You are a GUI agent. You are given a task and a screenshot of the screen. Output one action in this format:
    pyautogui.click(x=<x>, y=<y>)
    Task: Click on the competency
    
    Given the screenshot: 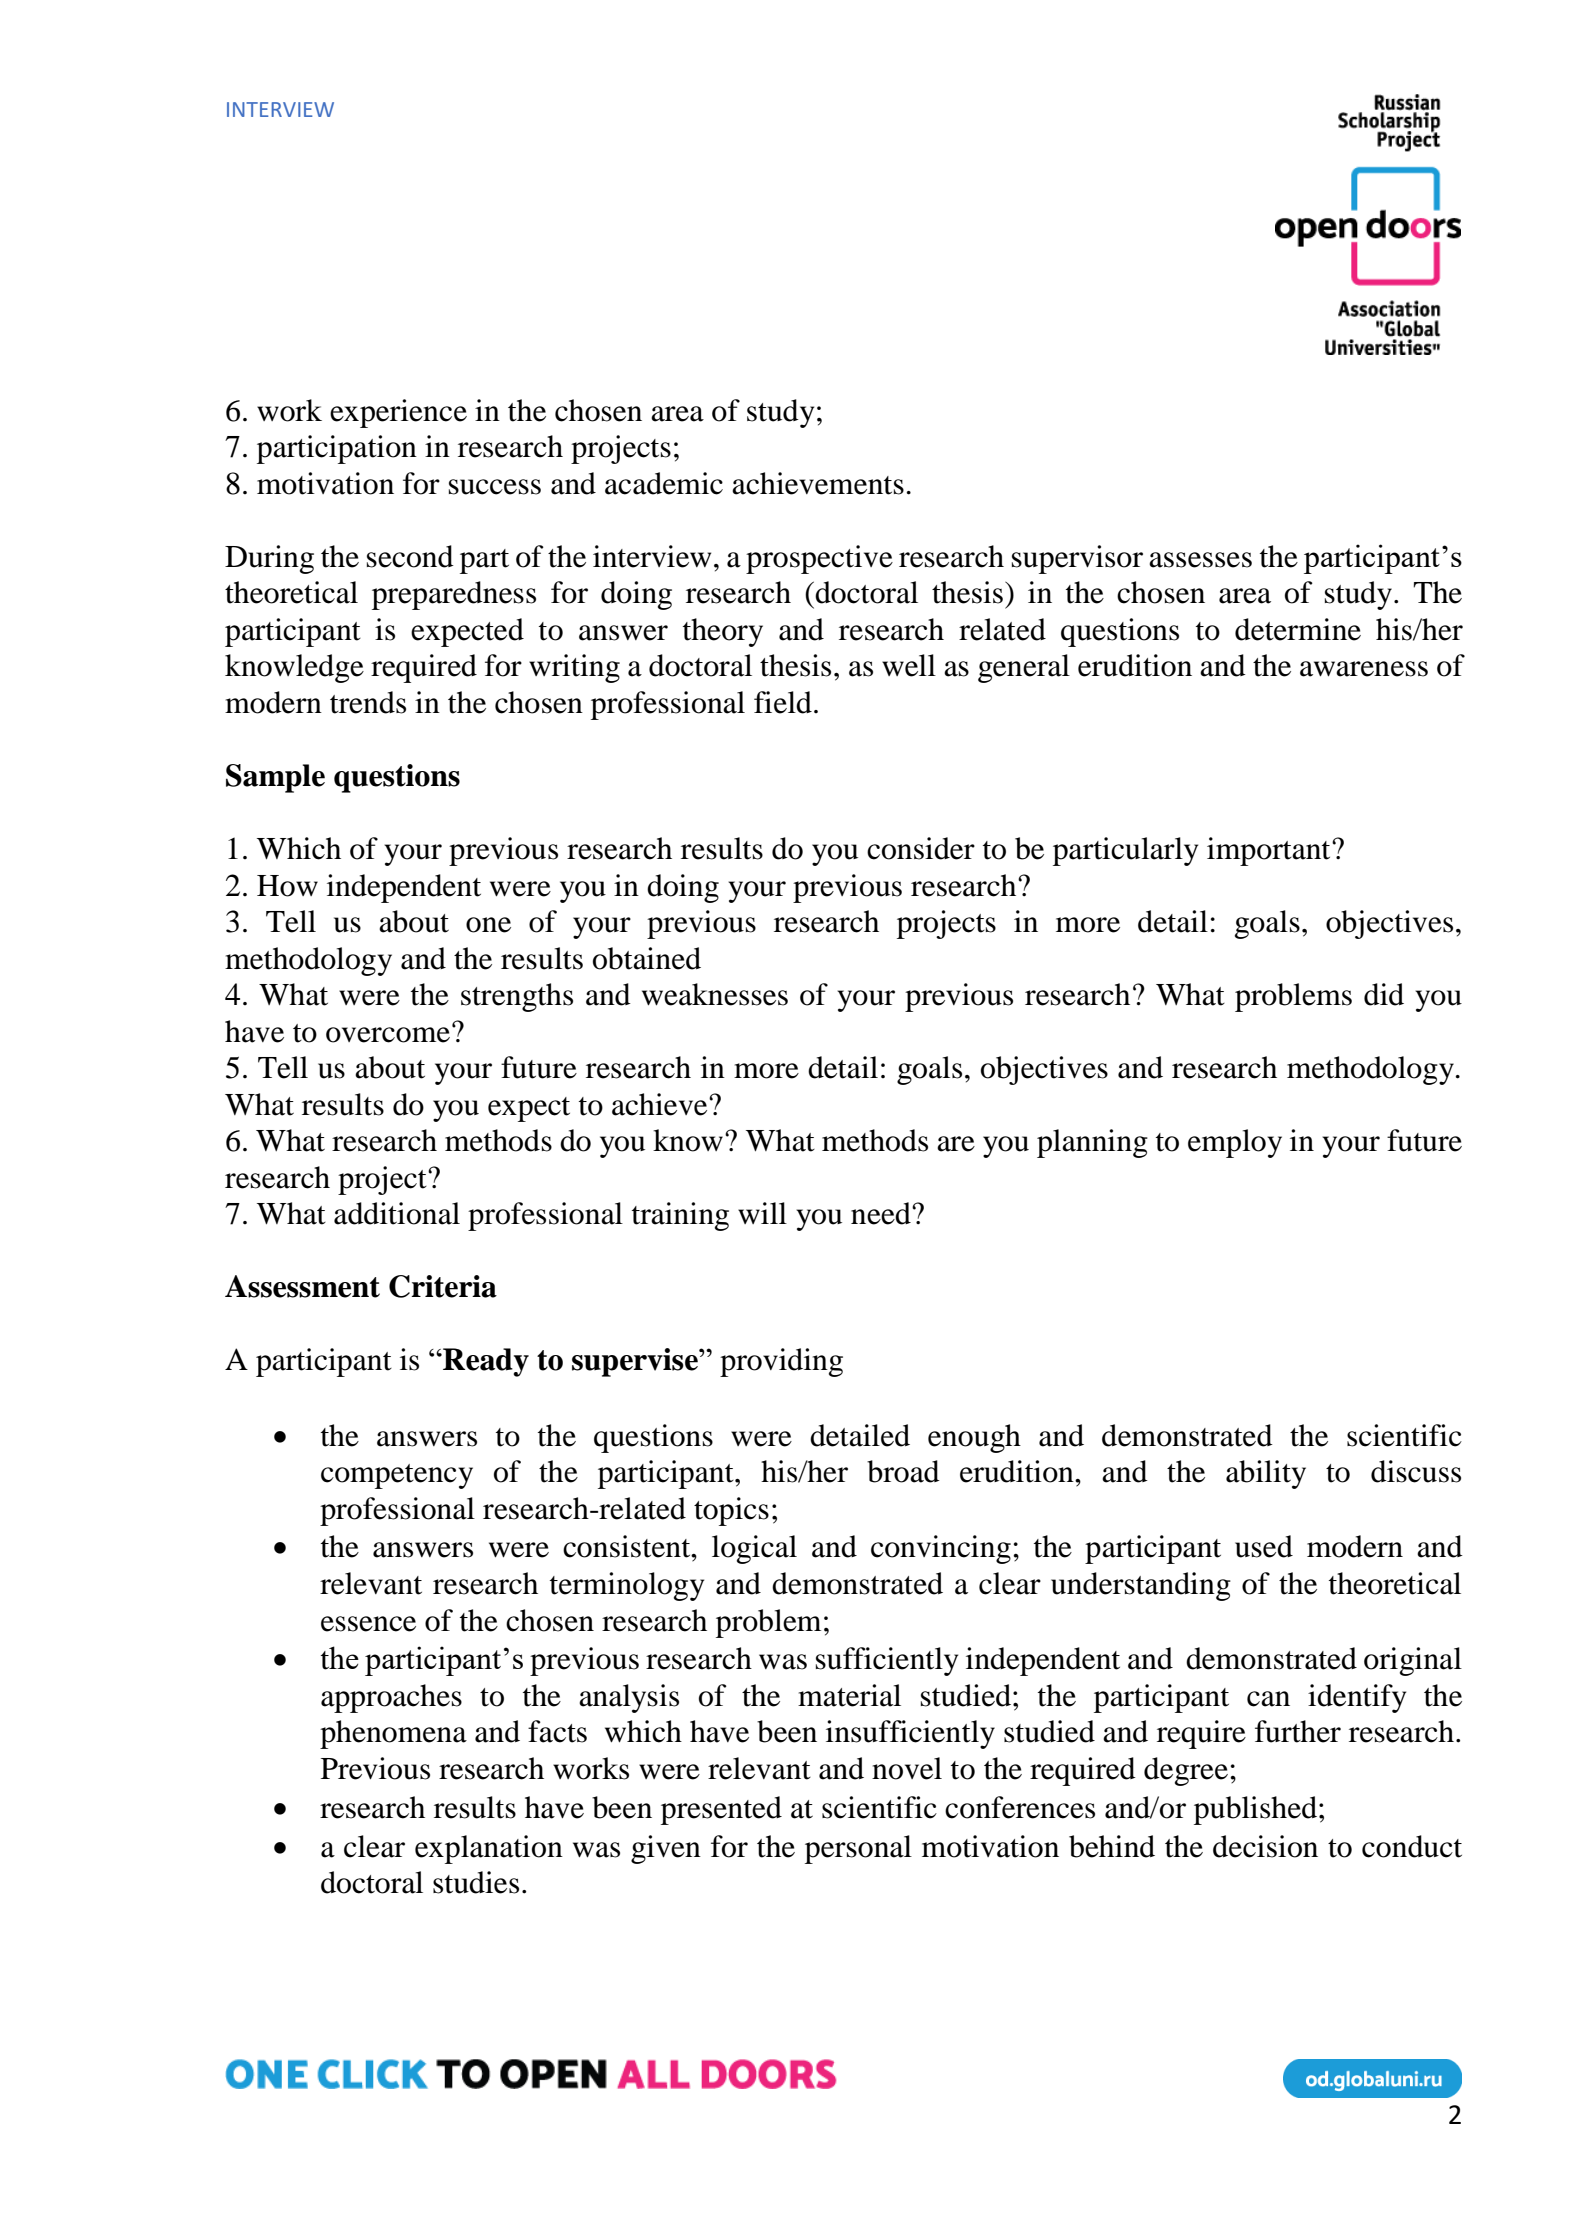 What is the action you would take?
    pyautogui.click(x=397, y=1476)
